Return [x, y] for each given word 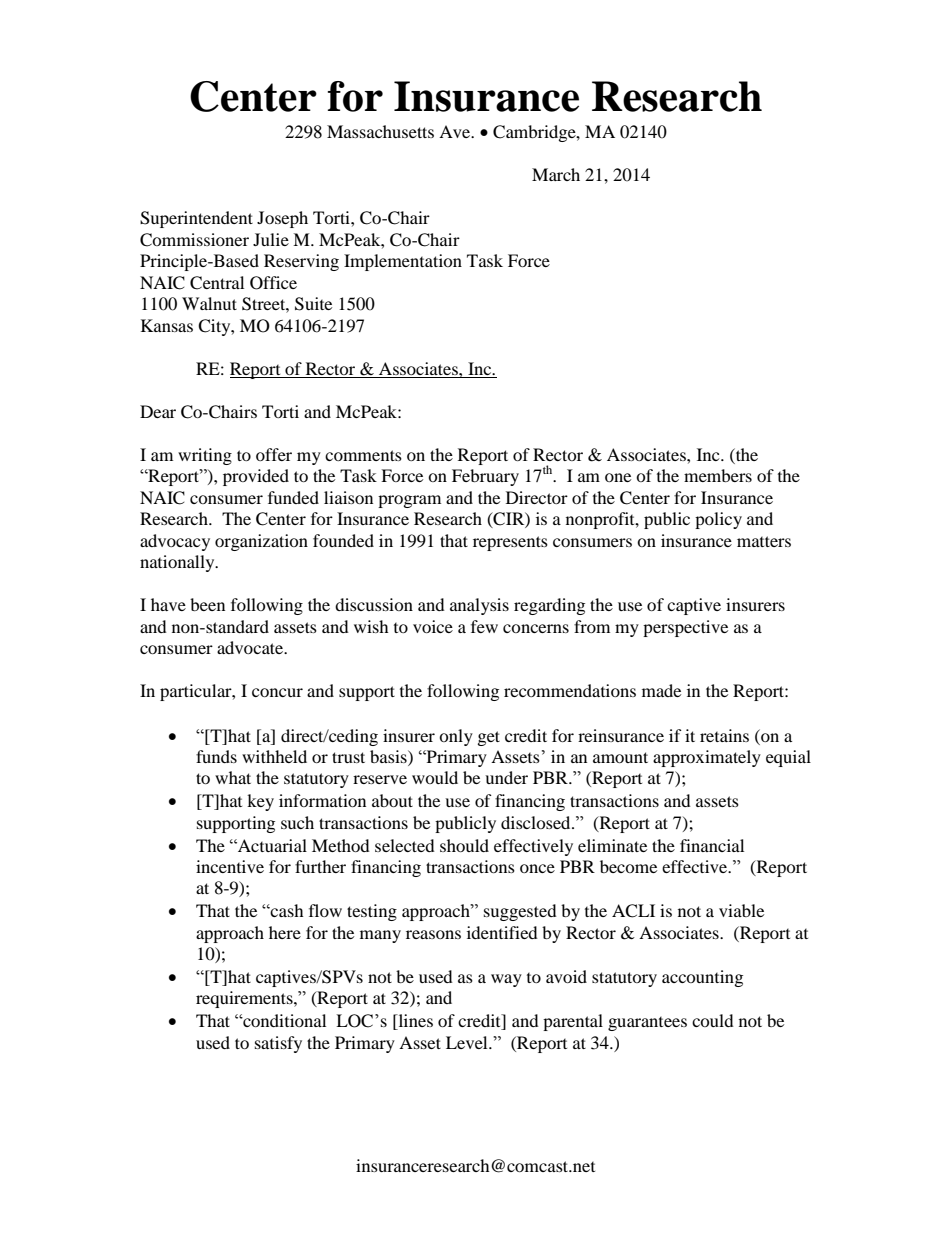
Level [468, 1042]
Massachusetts [380, 131]
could [713, 1020]
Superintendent [196, 219]
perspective [685, 628]
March [556, 174]
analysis [479, 606]
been [207, 604]
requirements [245, 999]
